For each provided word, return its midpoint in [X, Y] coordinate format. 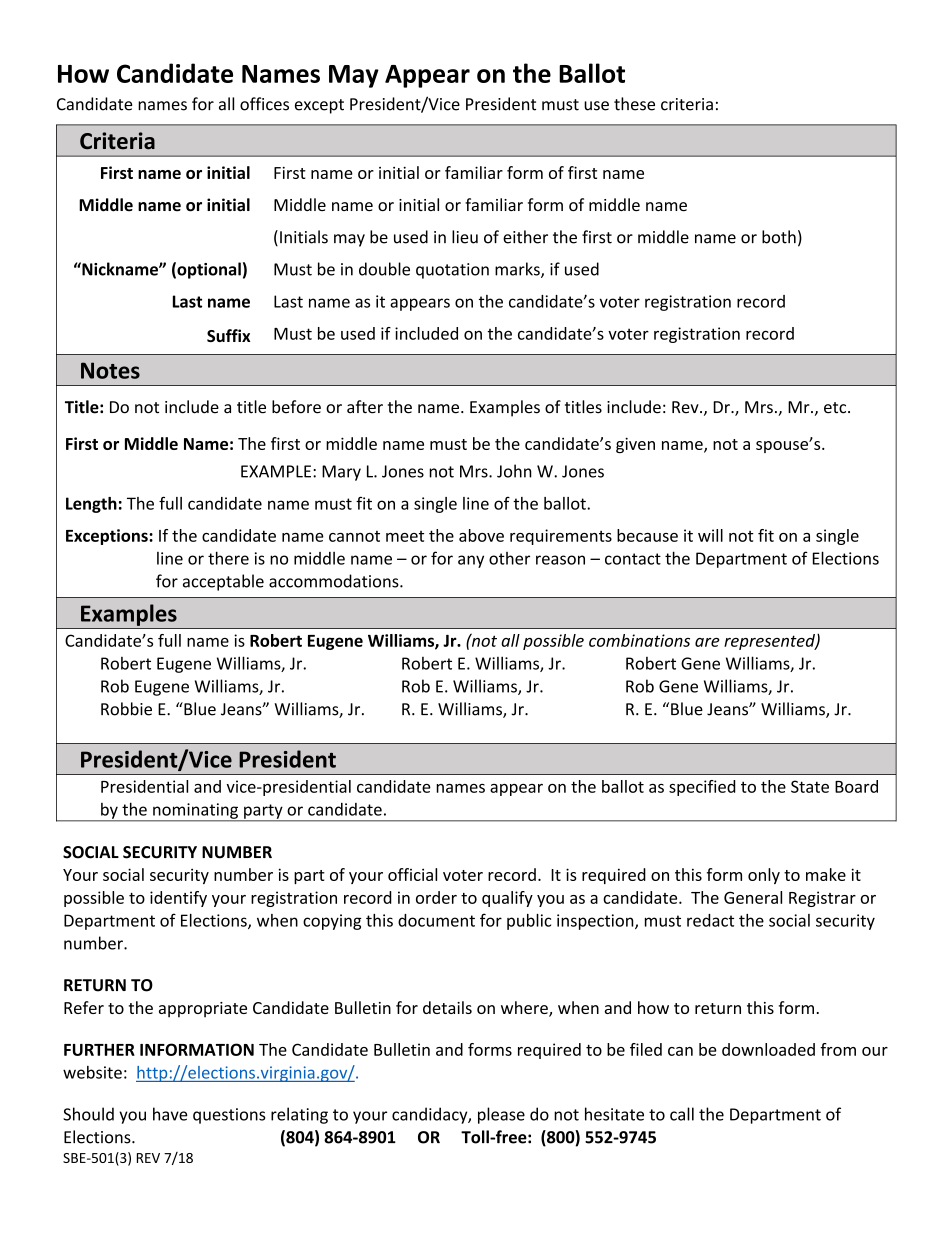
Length [91, 505]
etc [836, 408]
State [810, 786]
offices [264, 104]
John [514, 471]
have [170, 1114]
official [412, 874]
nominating [195, 812]
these [634, 104]
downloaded [768, 1049]
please [501, 1115]
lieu [465, 237]
